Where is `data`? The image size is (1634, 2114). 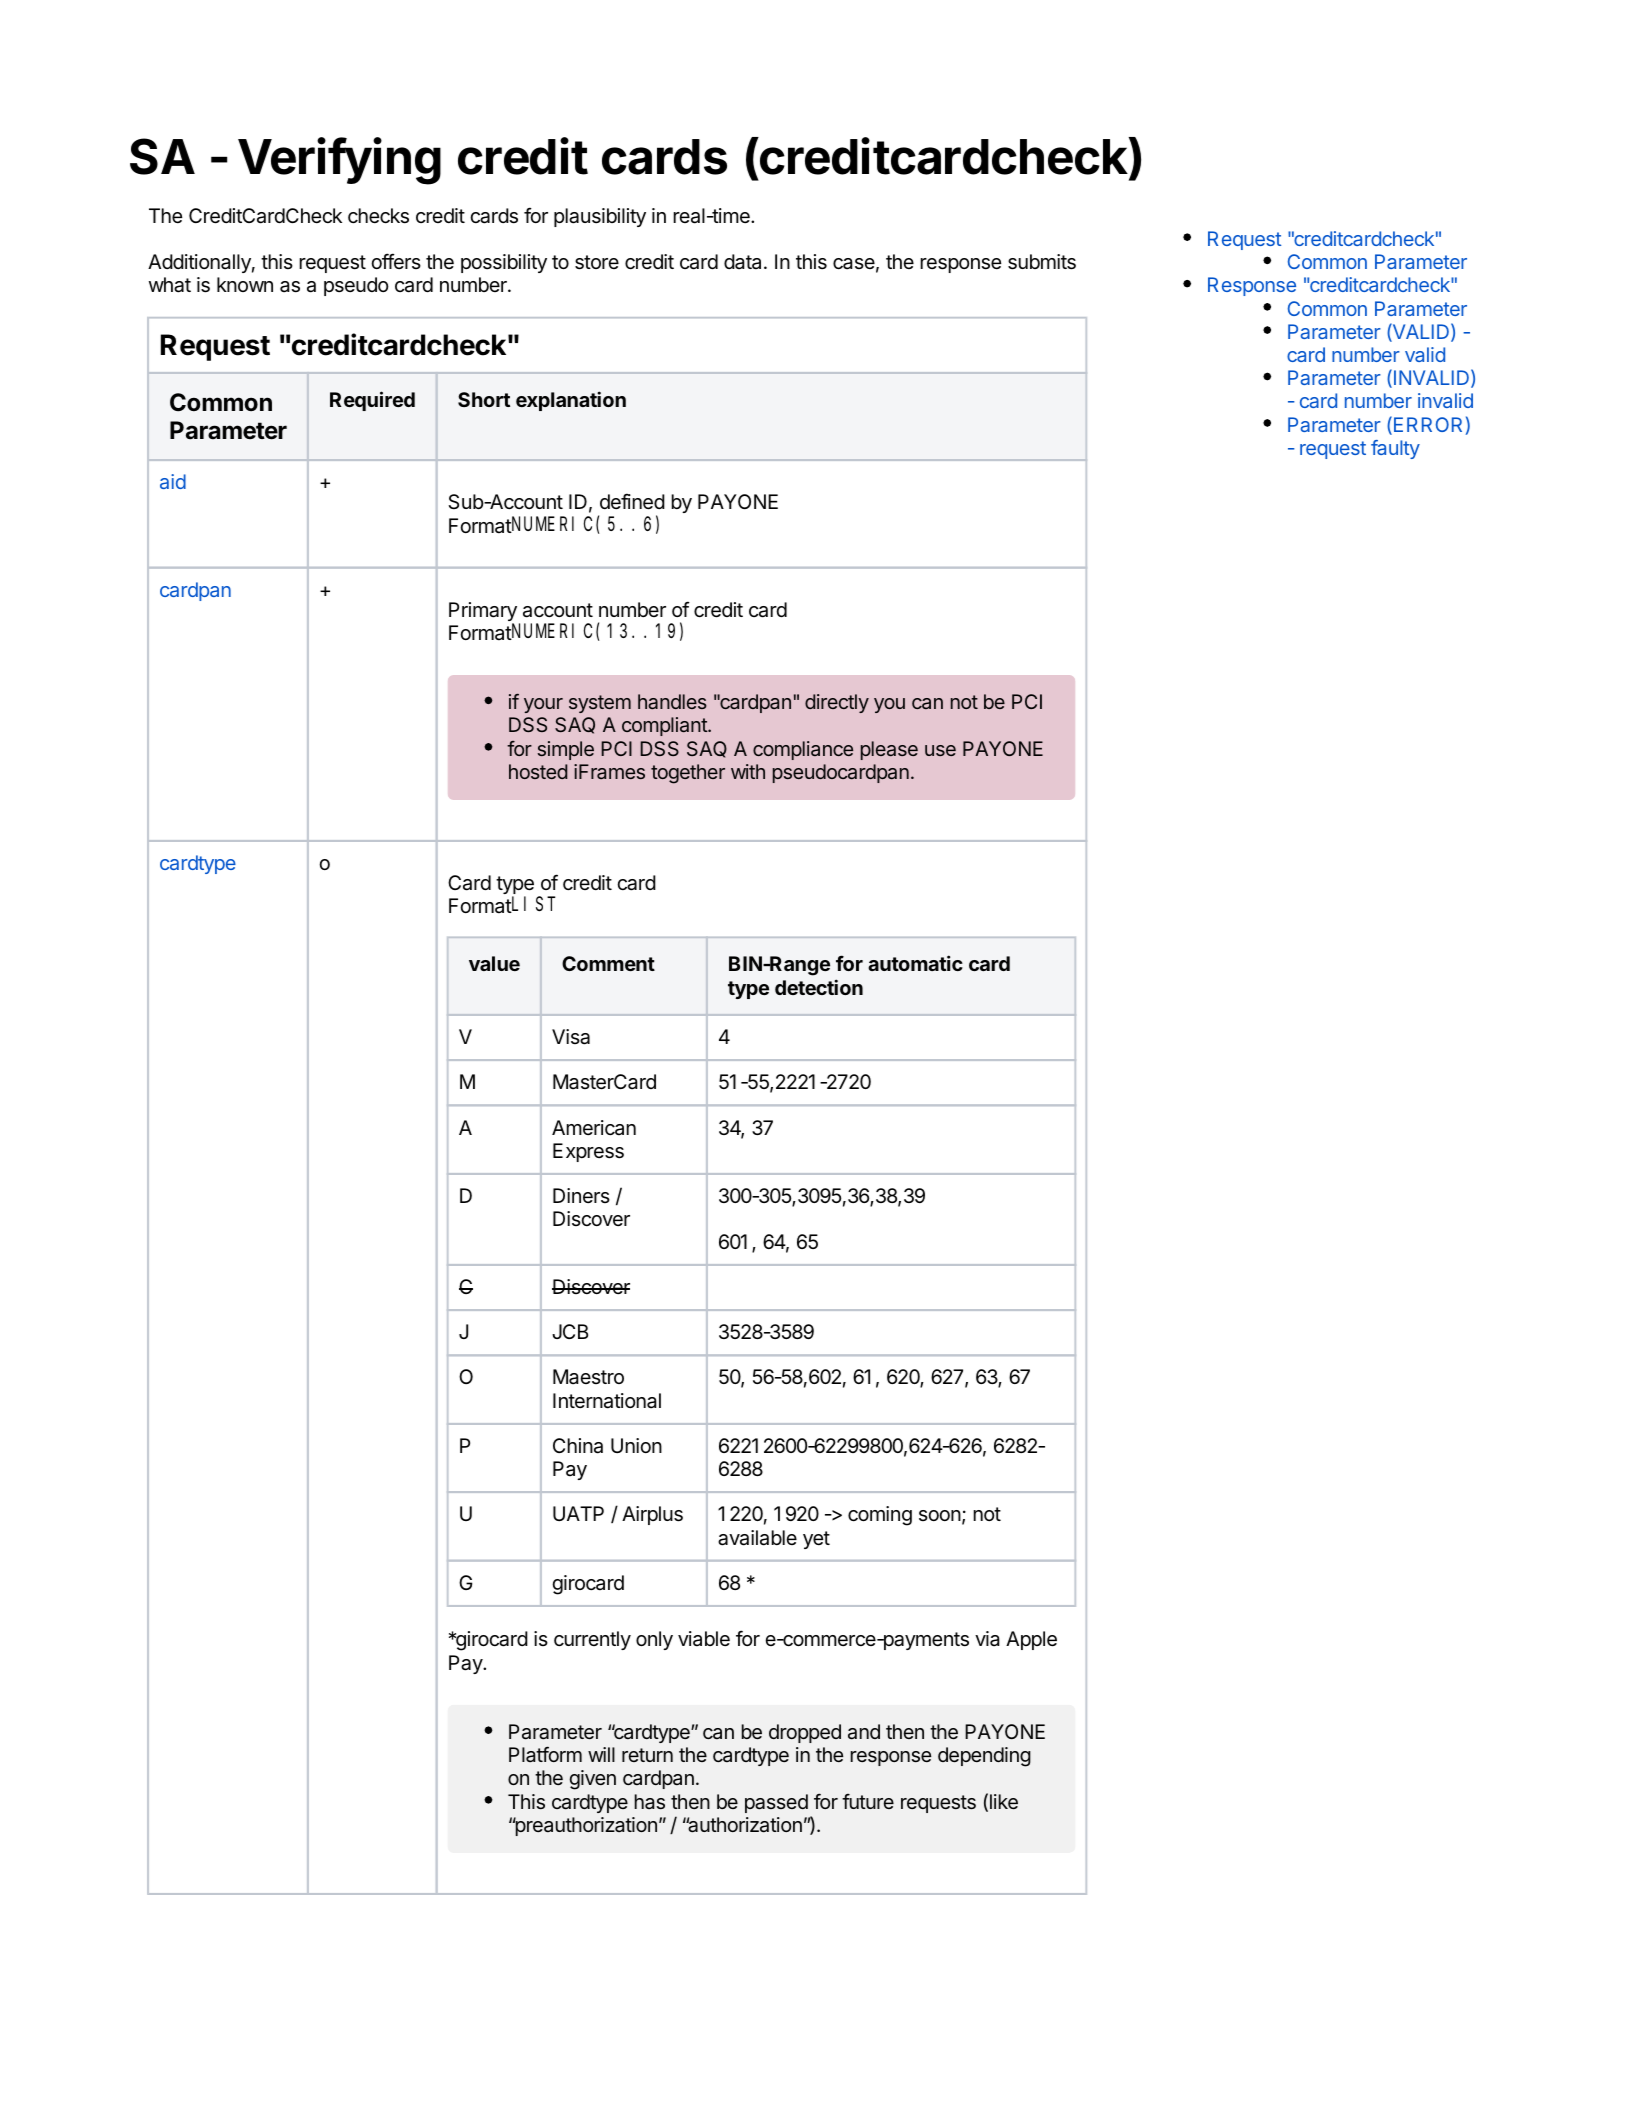
data is located at coordinates (742, 262).
